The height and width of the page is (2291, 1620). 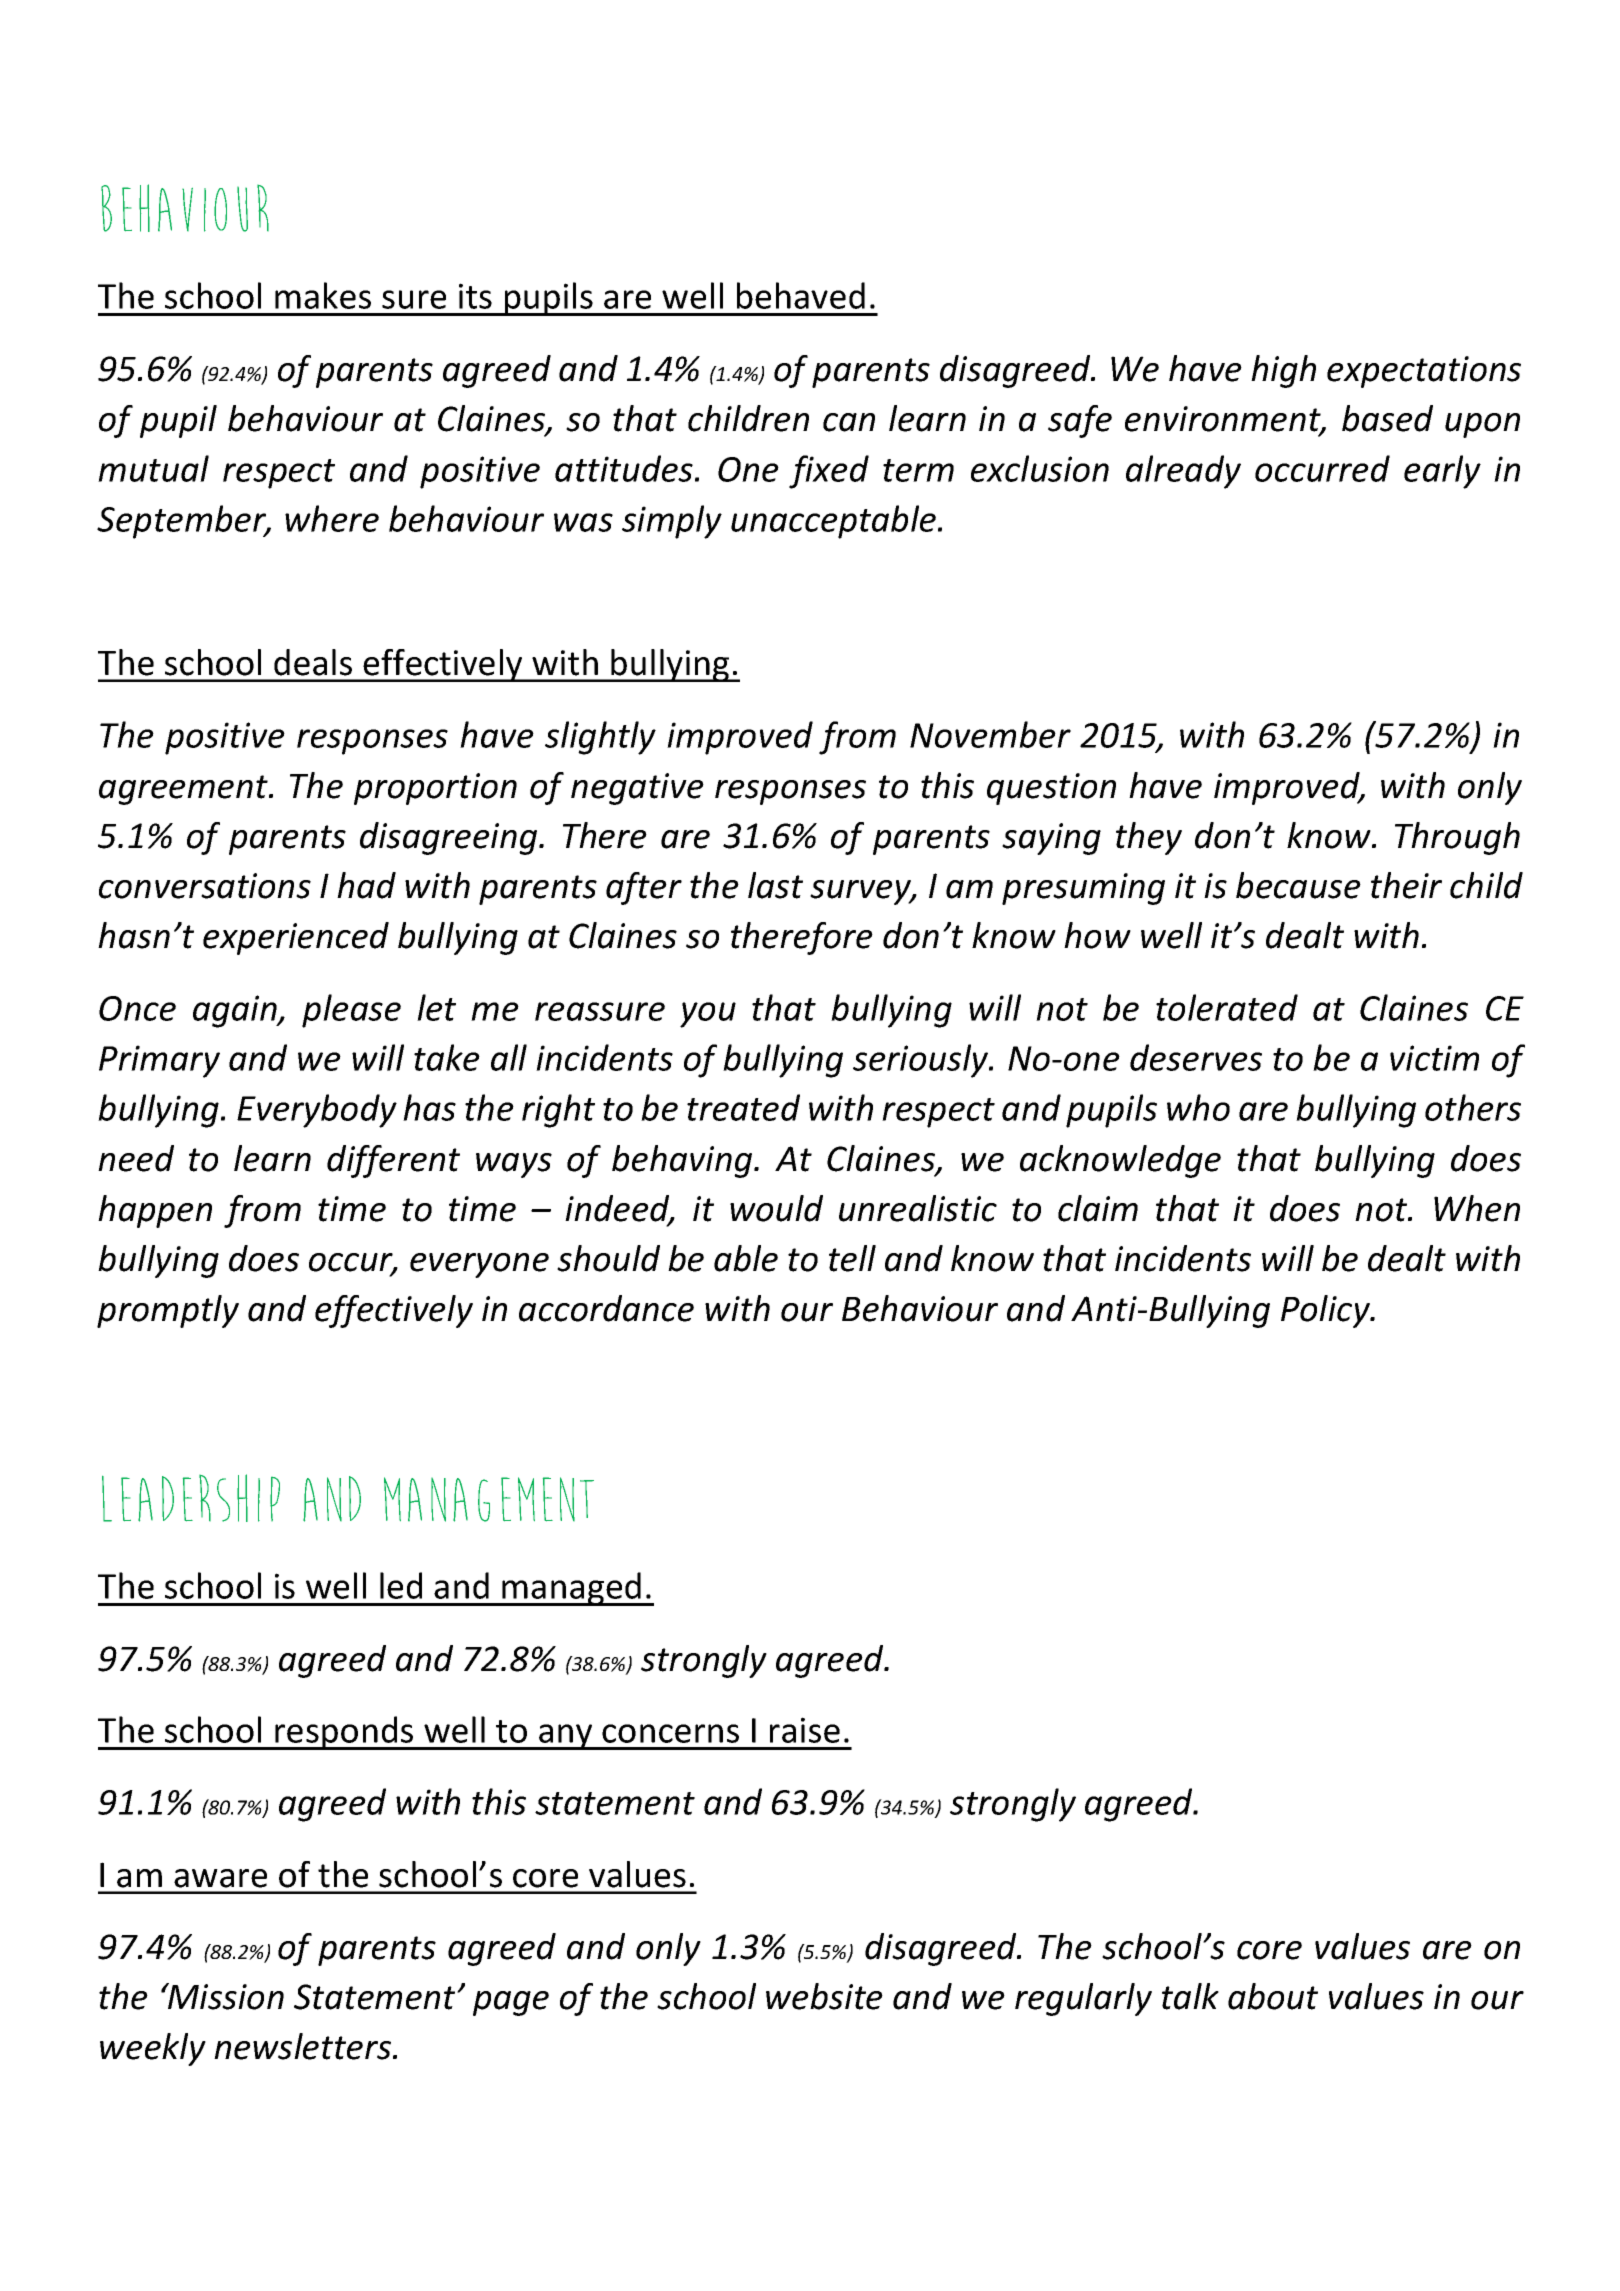 What do you see at coordinates (1198, 1107) in the page?
I see `who` at bounding box center [1198, 1107].
